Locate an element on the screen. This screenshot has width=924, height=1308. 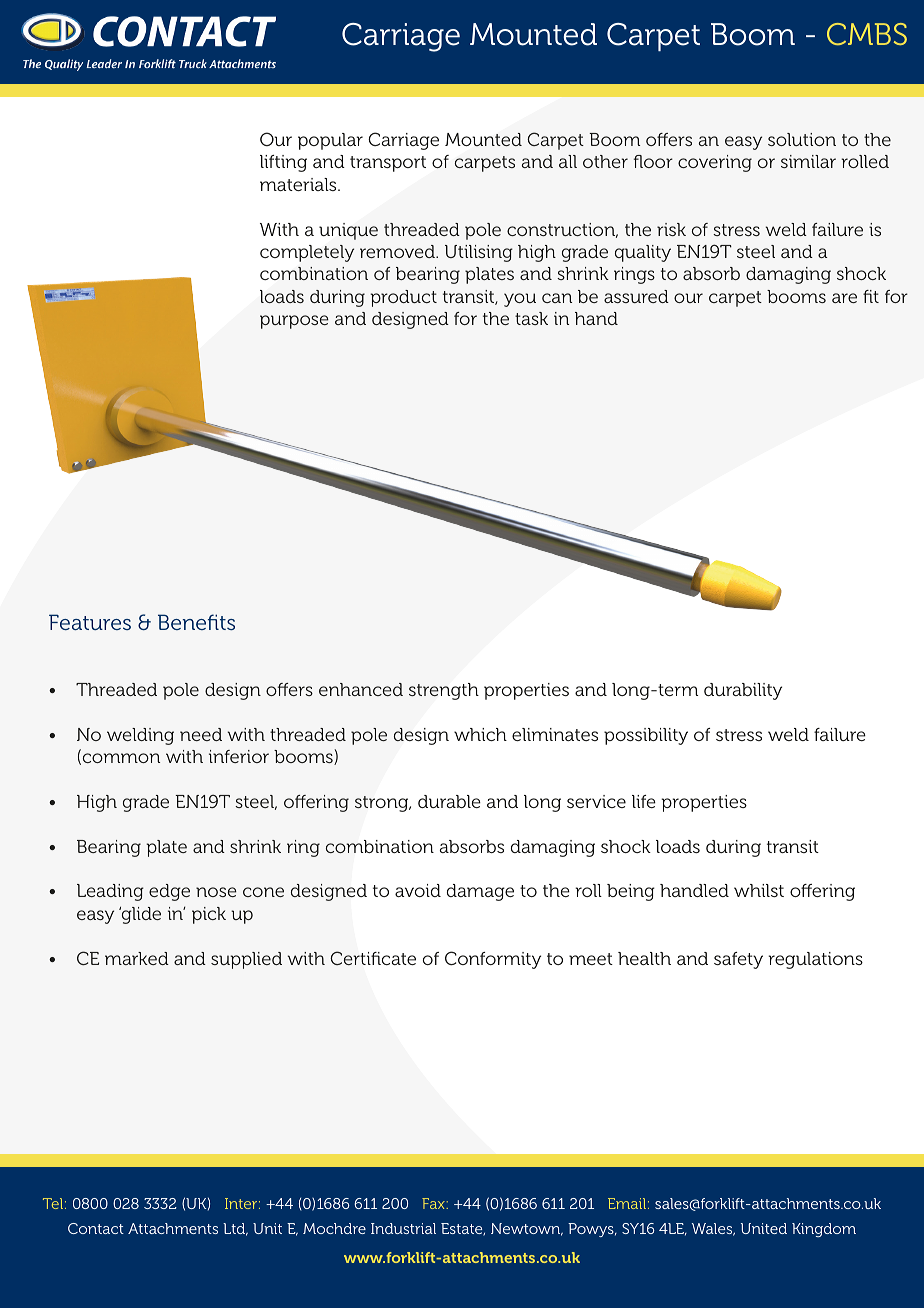
durability is located at coordinates (743, 691).
